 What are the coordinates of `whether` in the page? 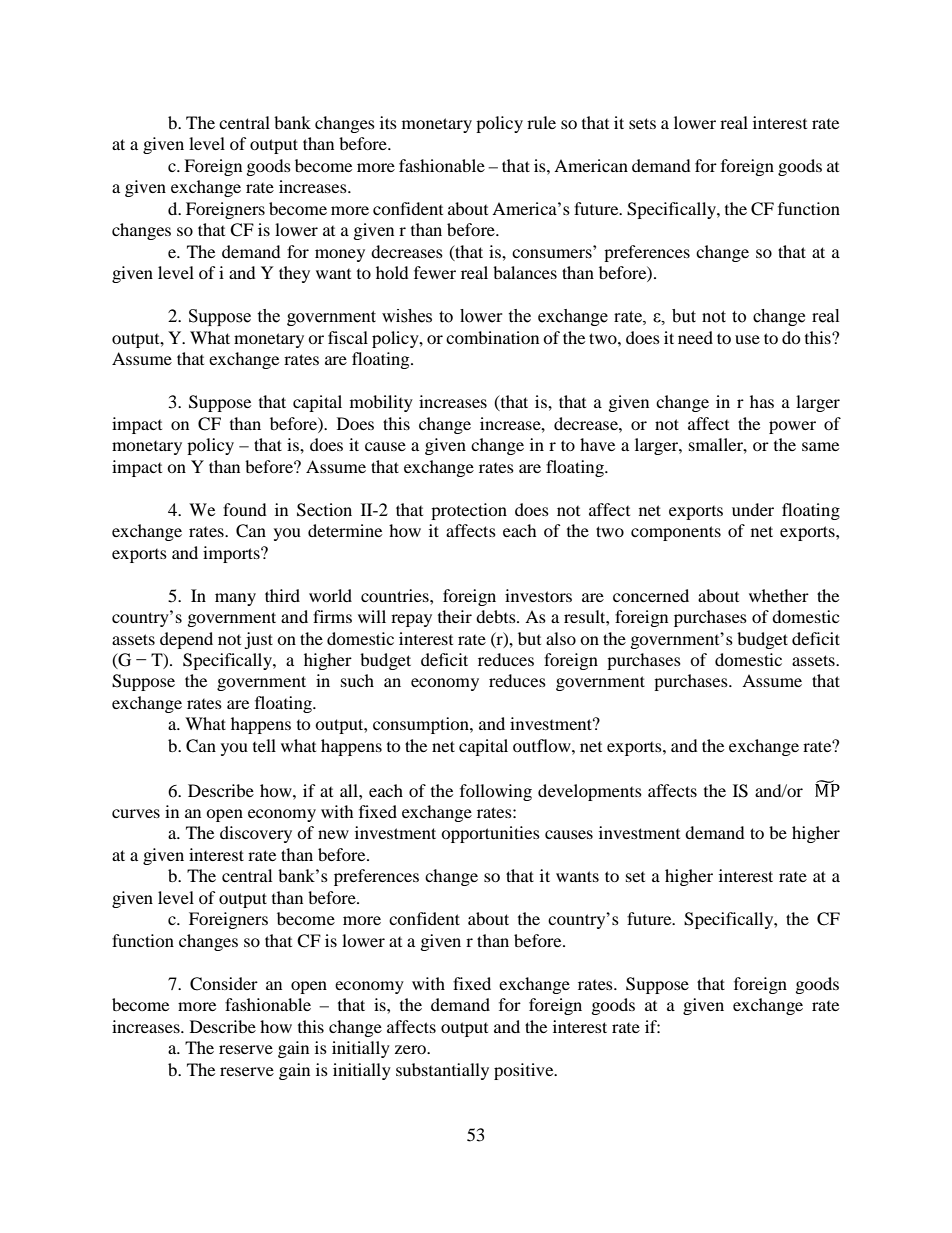 It's located at (779, 595).
